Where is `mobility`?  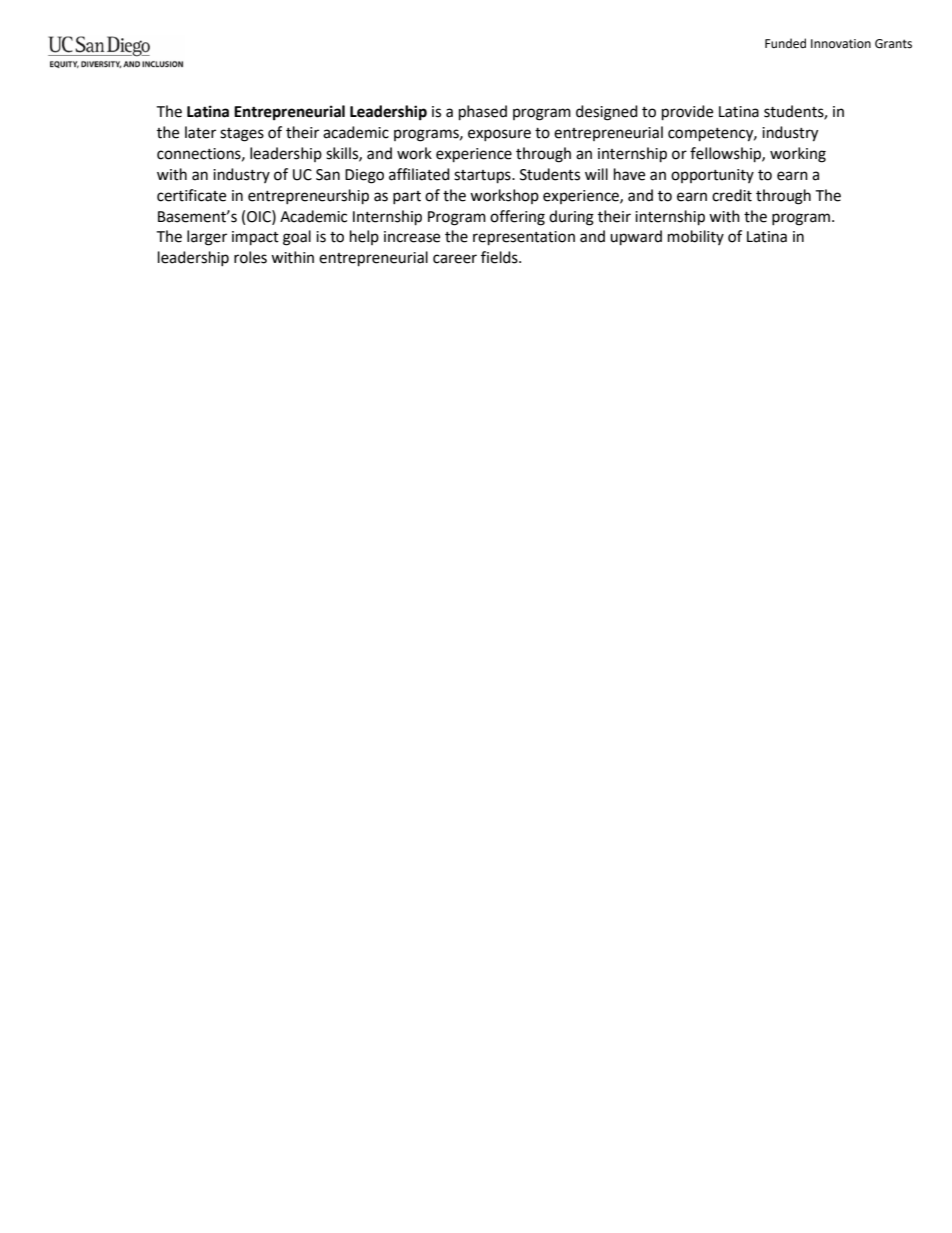 mobility is located at coordinates (696, 237).
